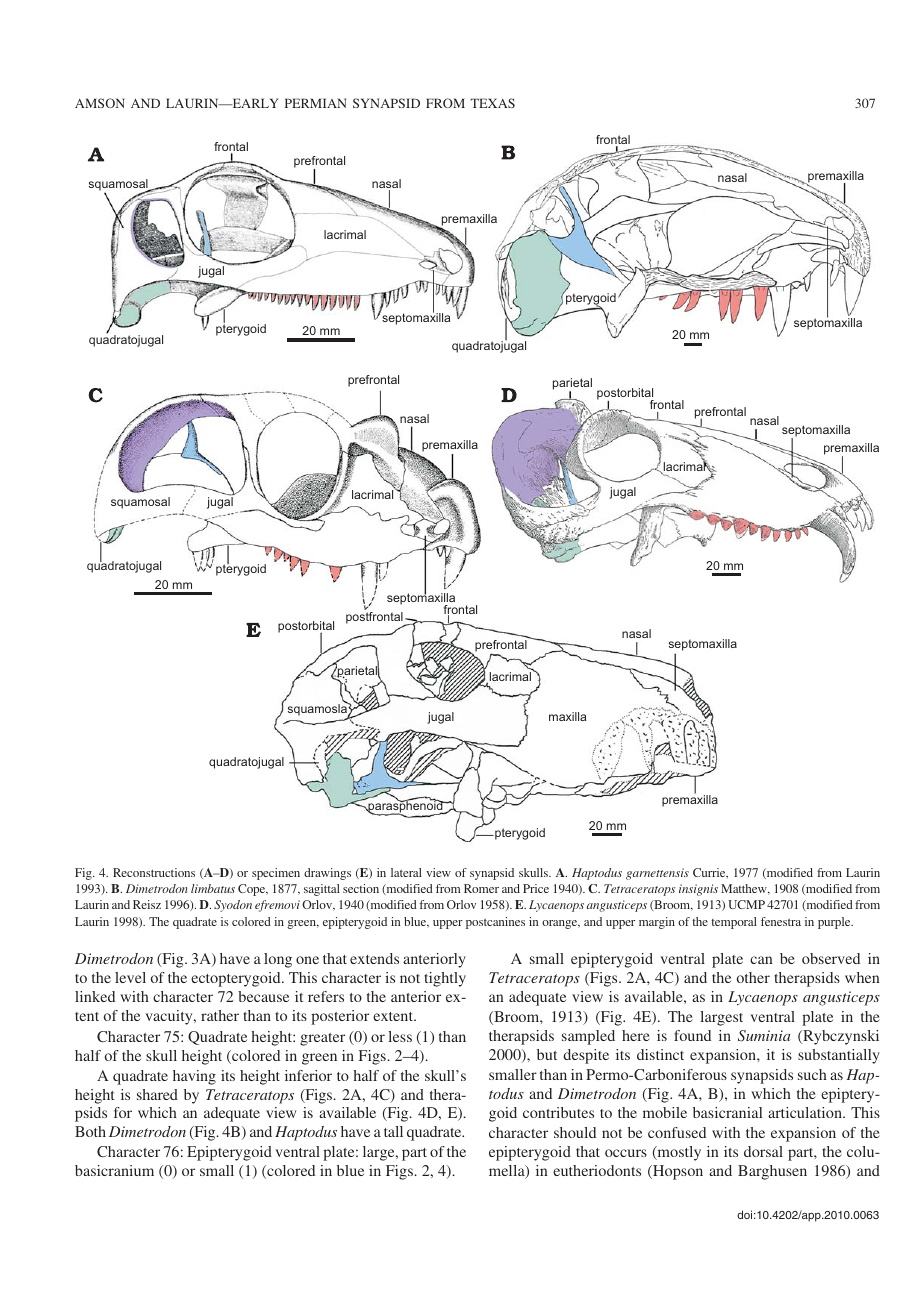 The width and height of the image is (924, 1308). What do you see at coordinates (157, 1094) in the image?
I see `shared` at bounding box center [157, 1094].
